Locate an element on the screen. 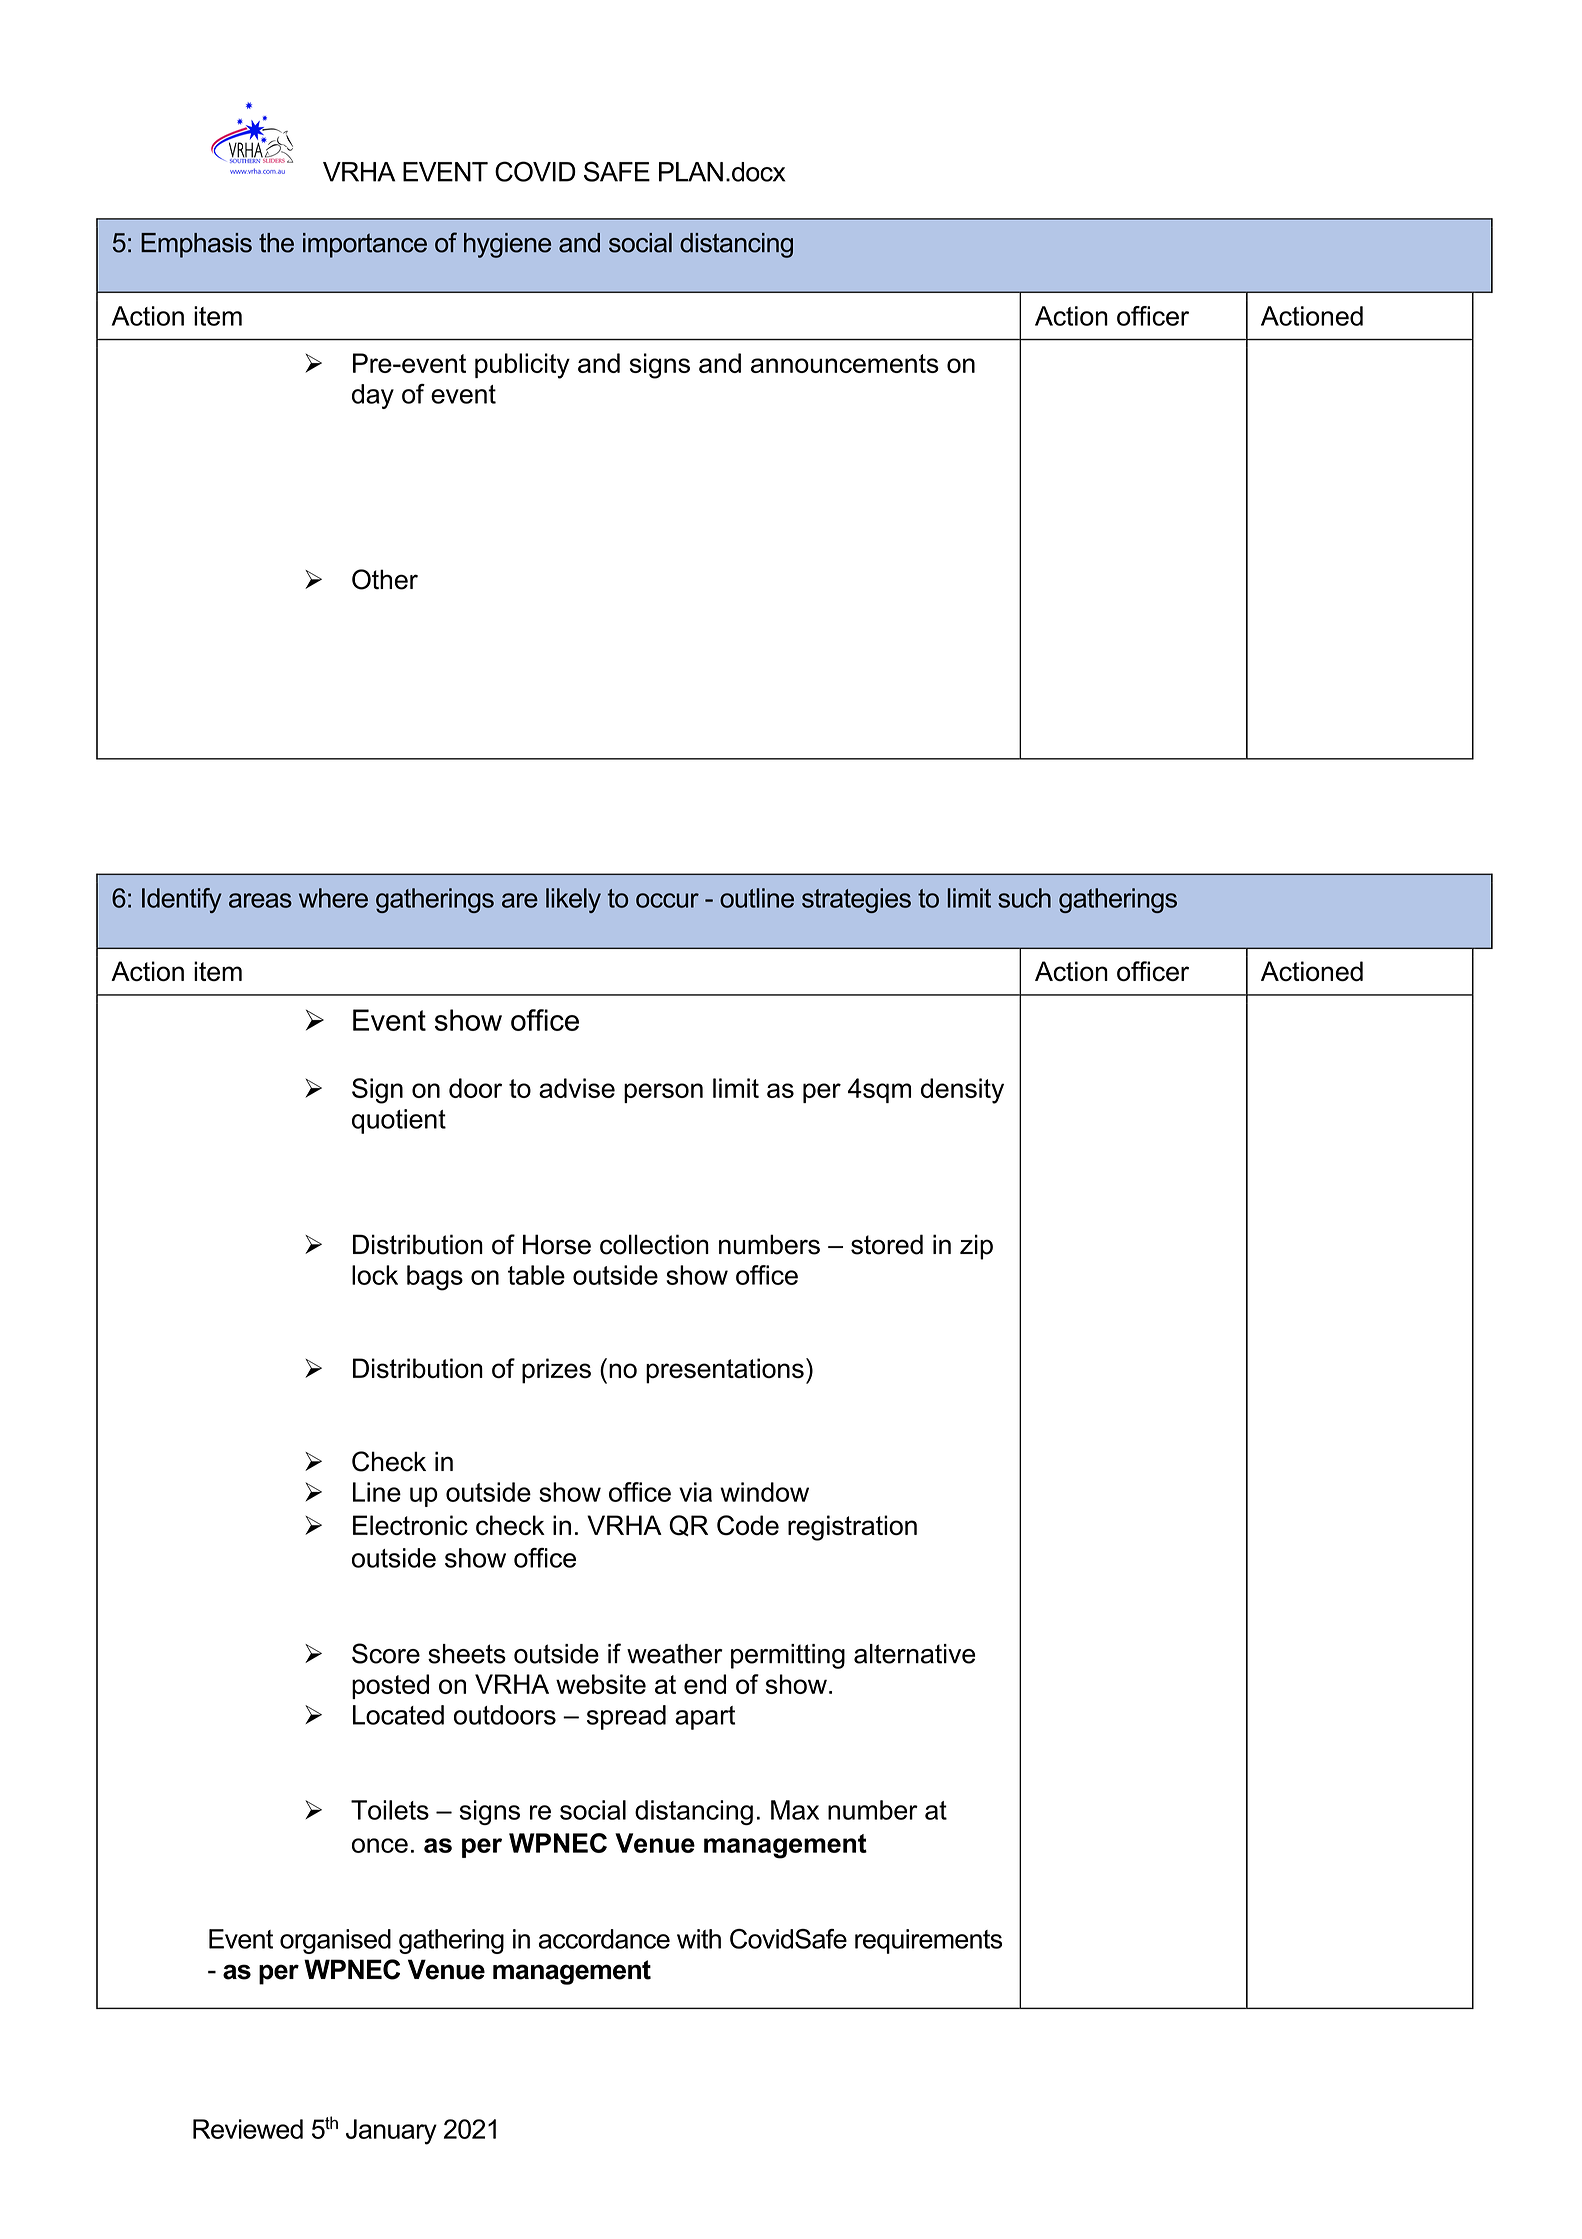 The image size is (1582, 2239). requirements is located at coordinates (928, 1941).
